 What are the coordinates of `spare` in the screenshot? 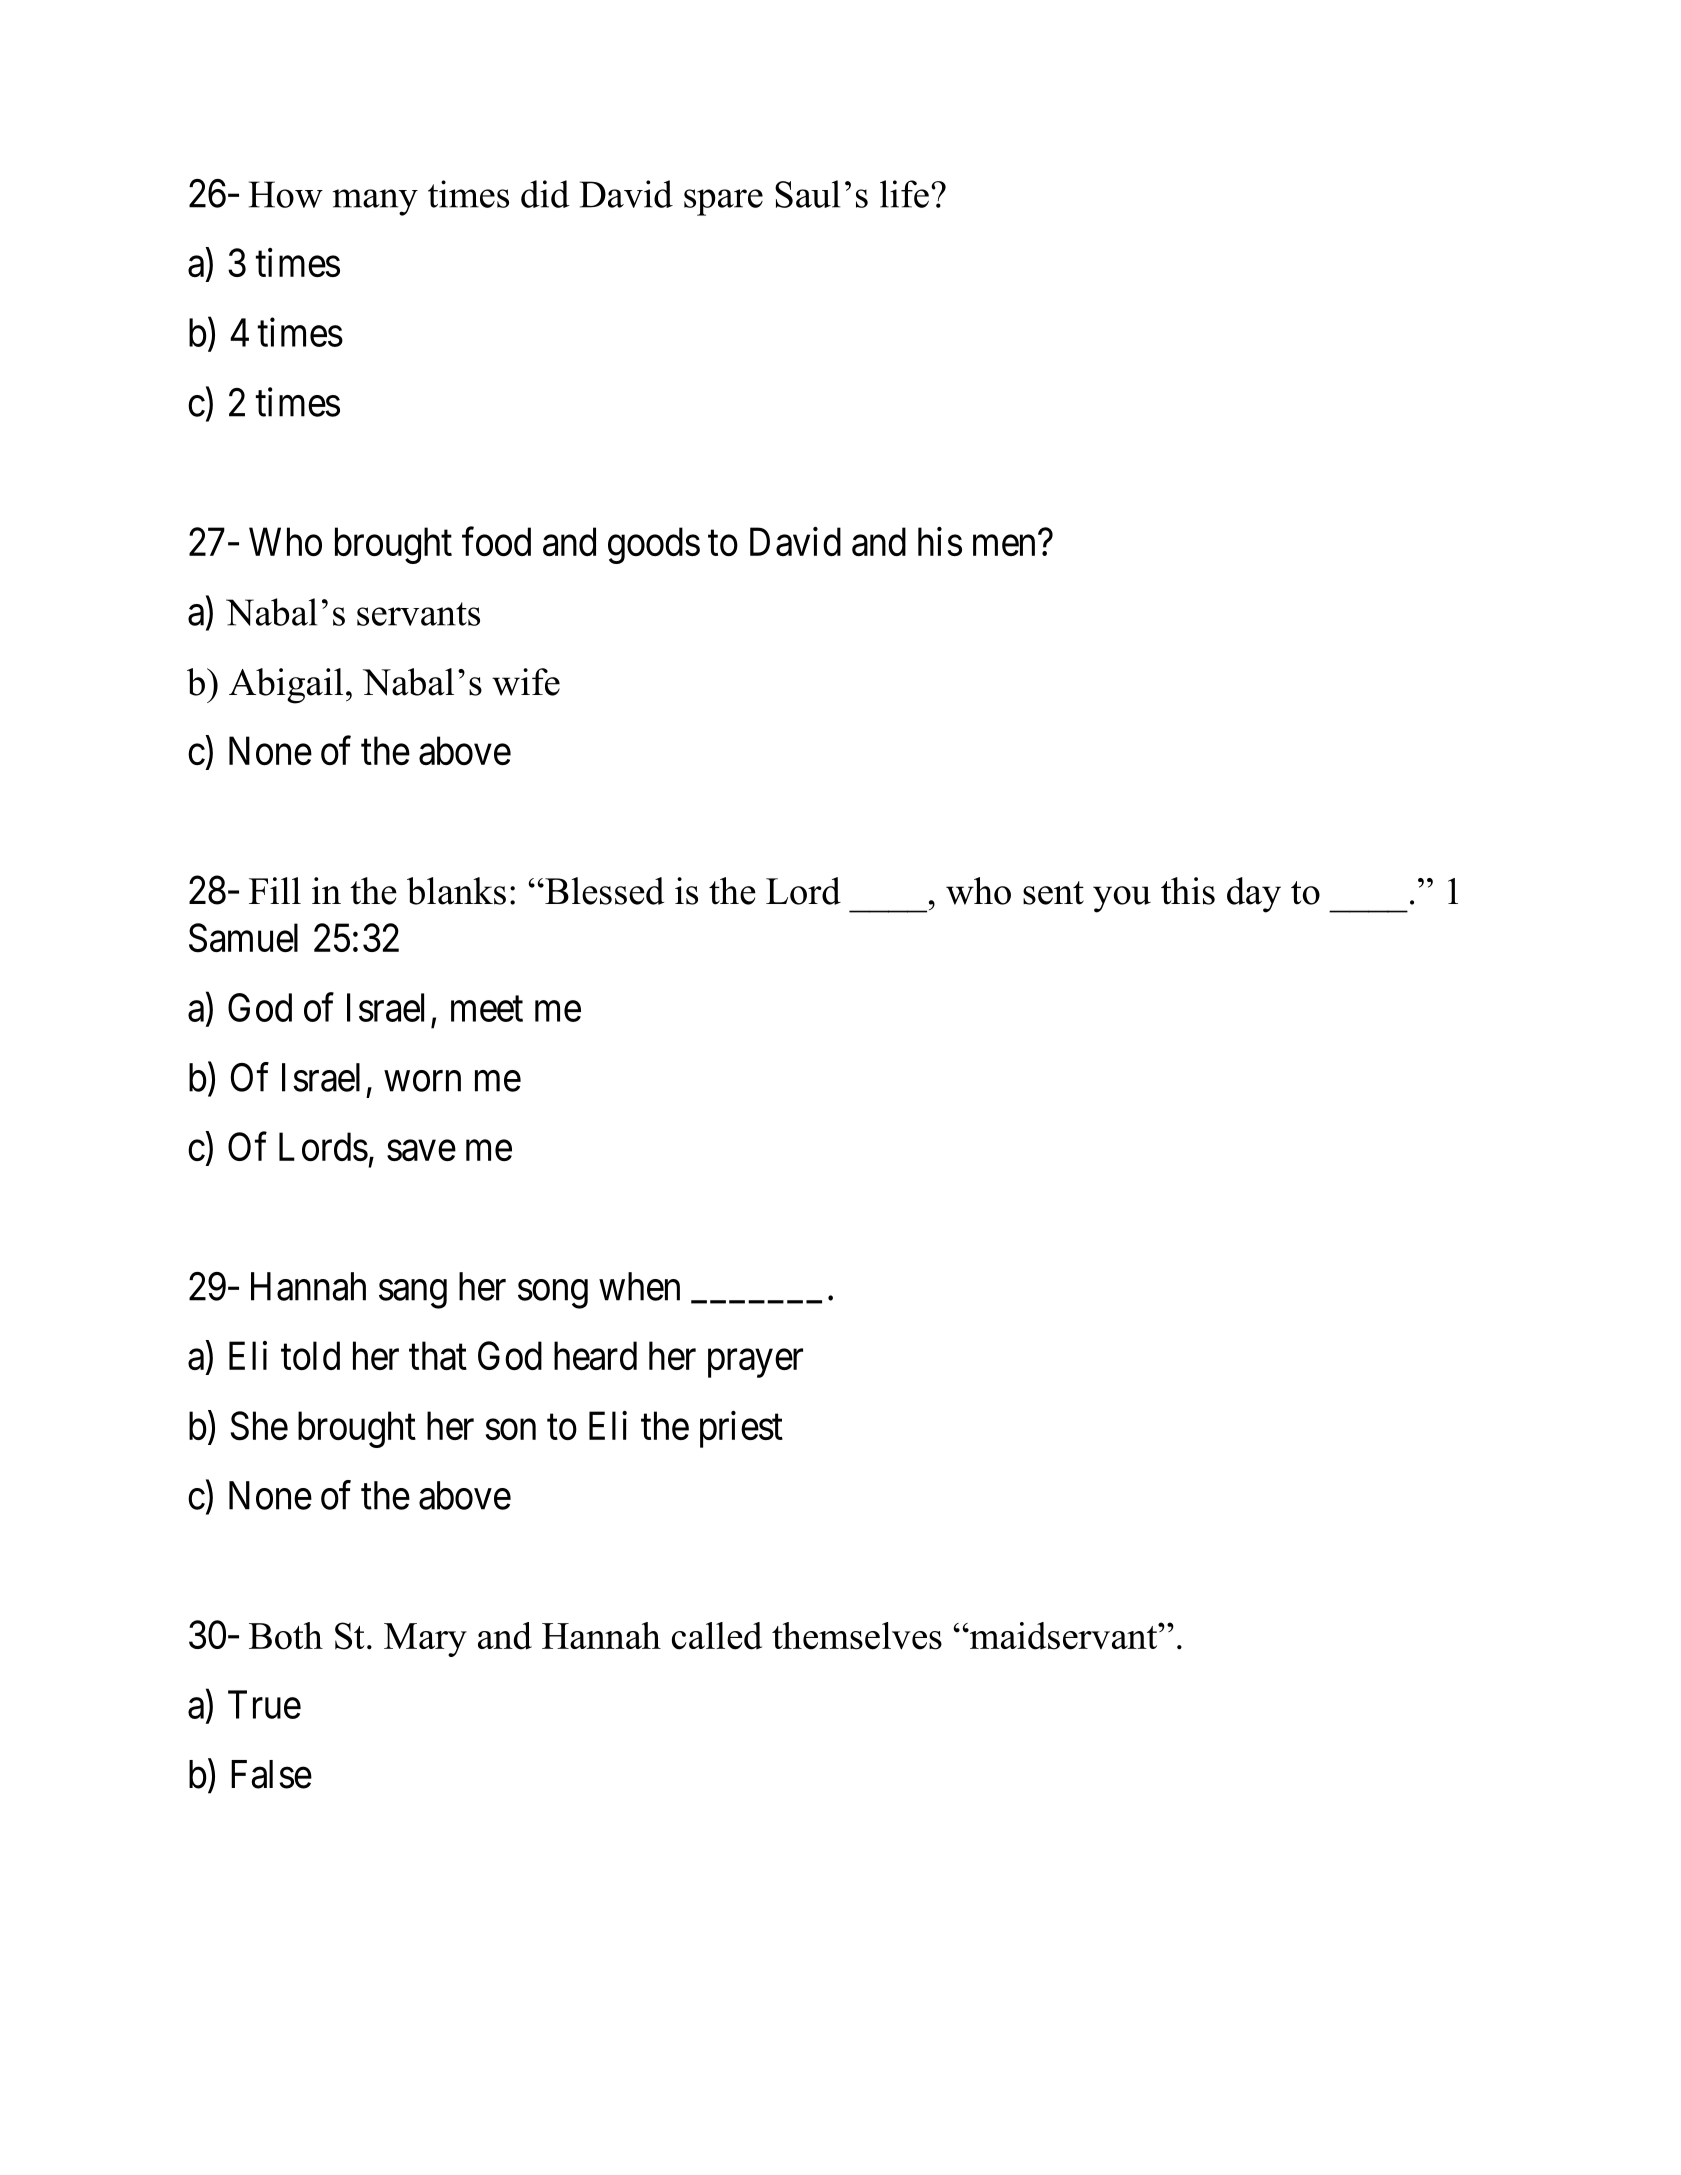 It's located at (723, 202).
